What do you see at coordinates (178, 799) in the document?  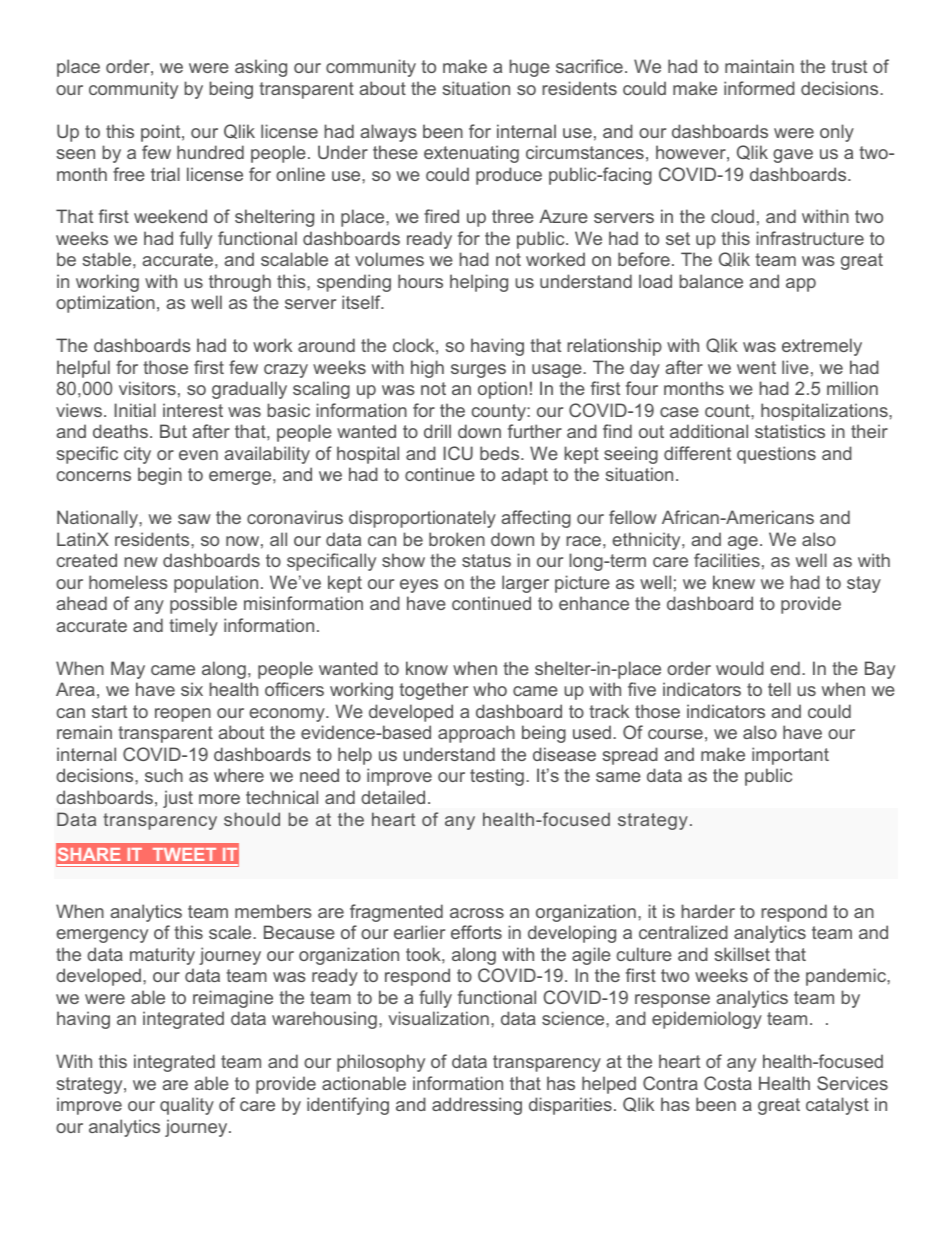 I see `just` at bounding box center [178, 799].
